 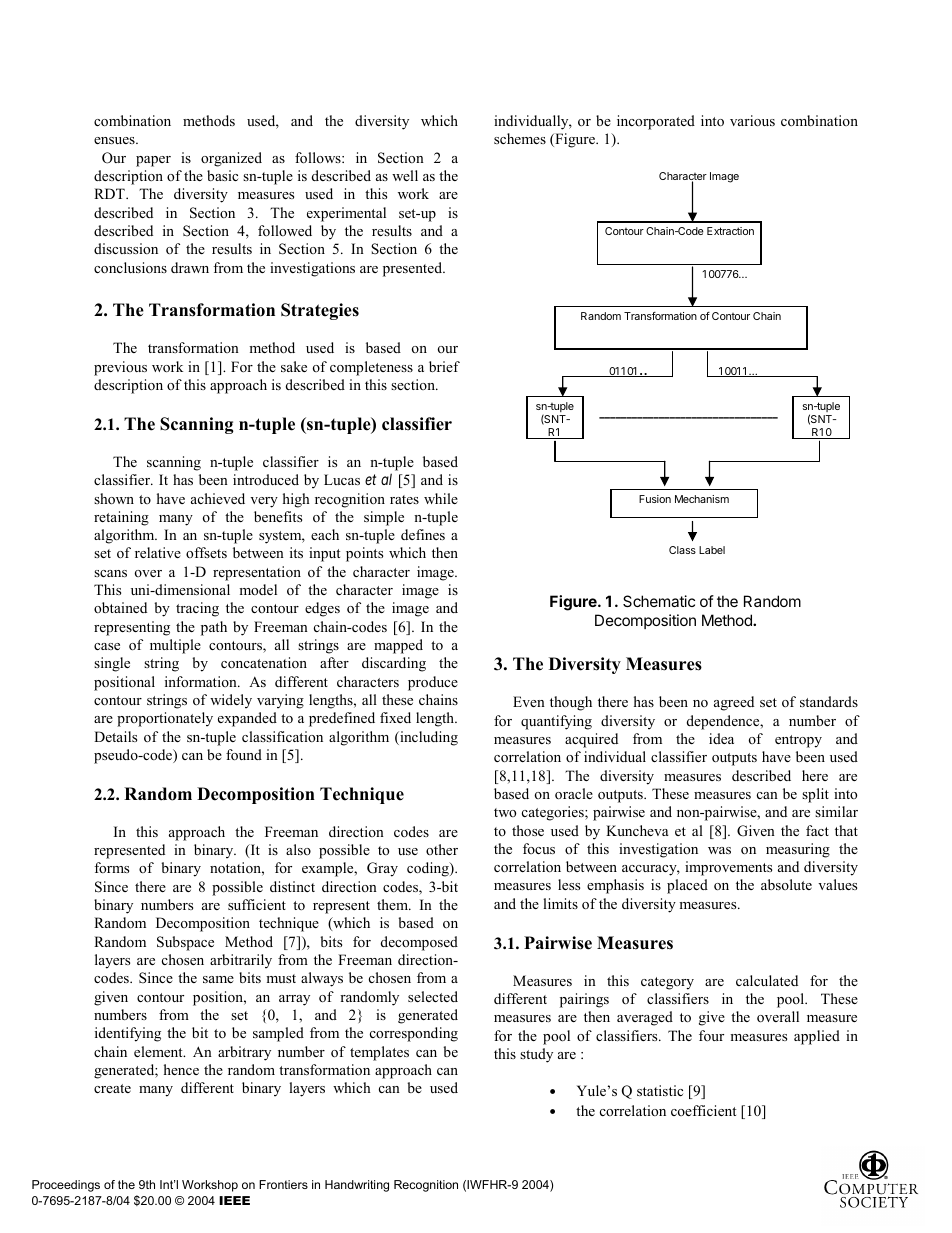 What do you see at coordinates (158, 552) in the page?
I see `relative` at bounding box center [158, 552].
